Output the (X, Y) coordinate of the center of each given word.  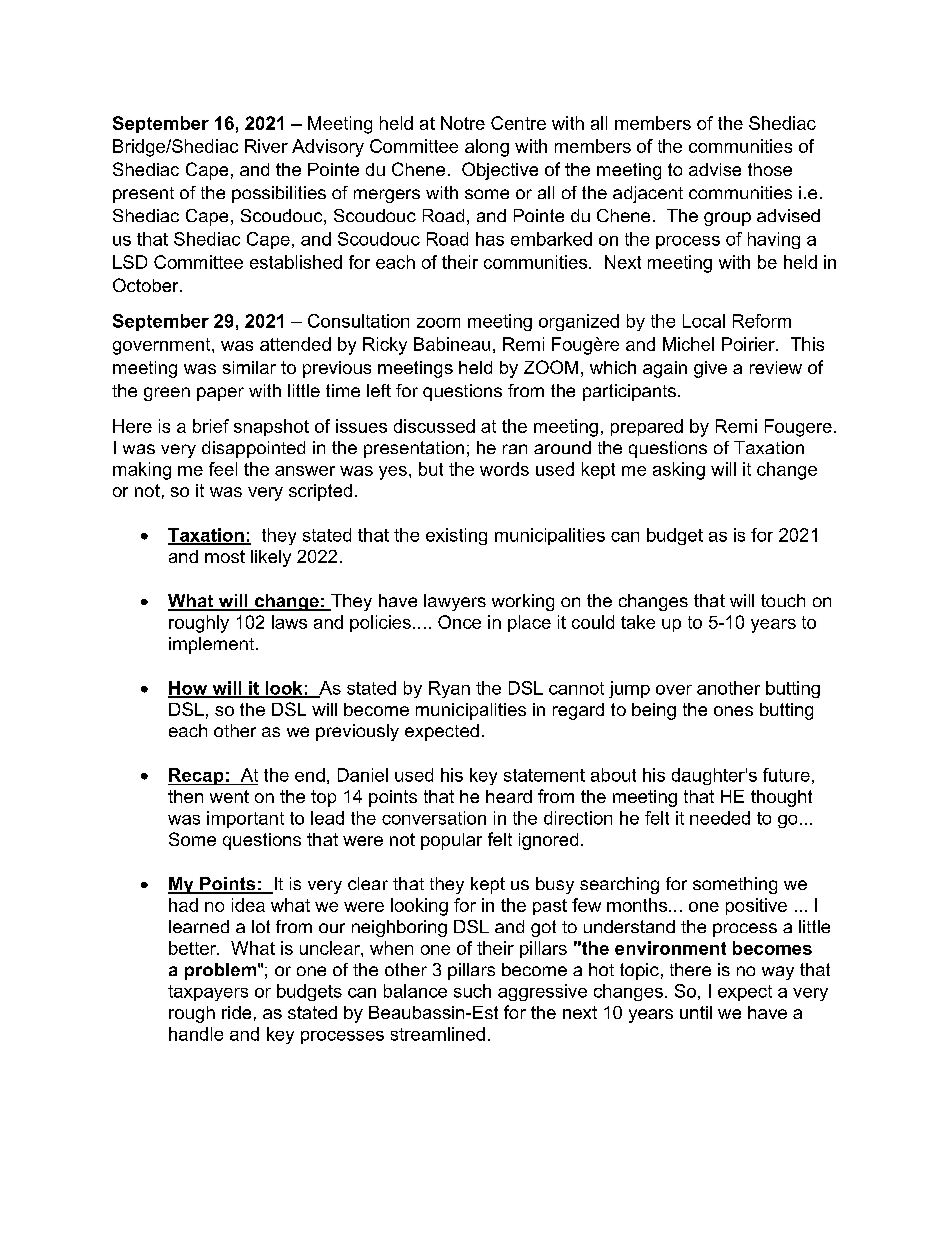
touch (783, 600)
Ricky (385, 346)
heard (509, 796)
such (472, 991)
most (225, 556)
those (770, 169)
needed (720, 818)
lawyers (455, 602)
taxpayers (208, 993)
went (229, 796)
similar (249, 367)
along (487, 148)
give (710, 369)
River (266, 146)
